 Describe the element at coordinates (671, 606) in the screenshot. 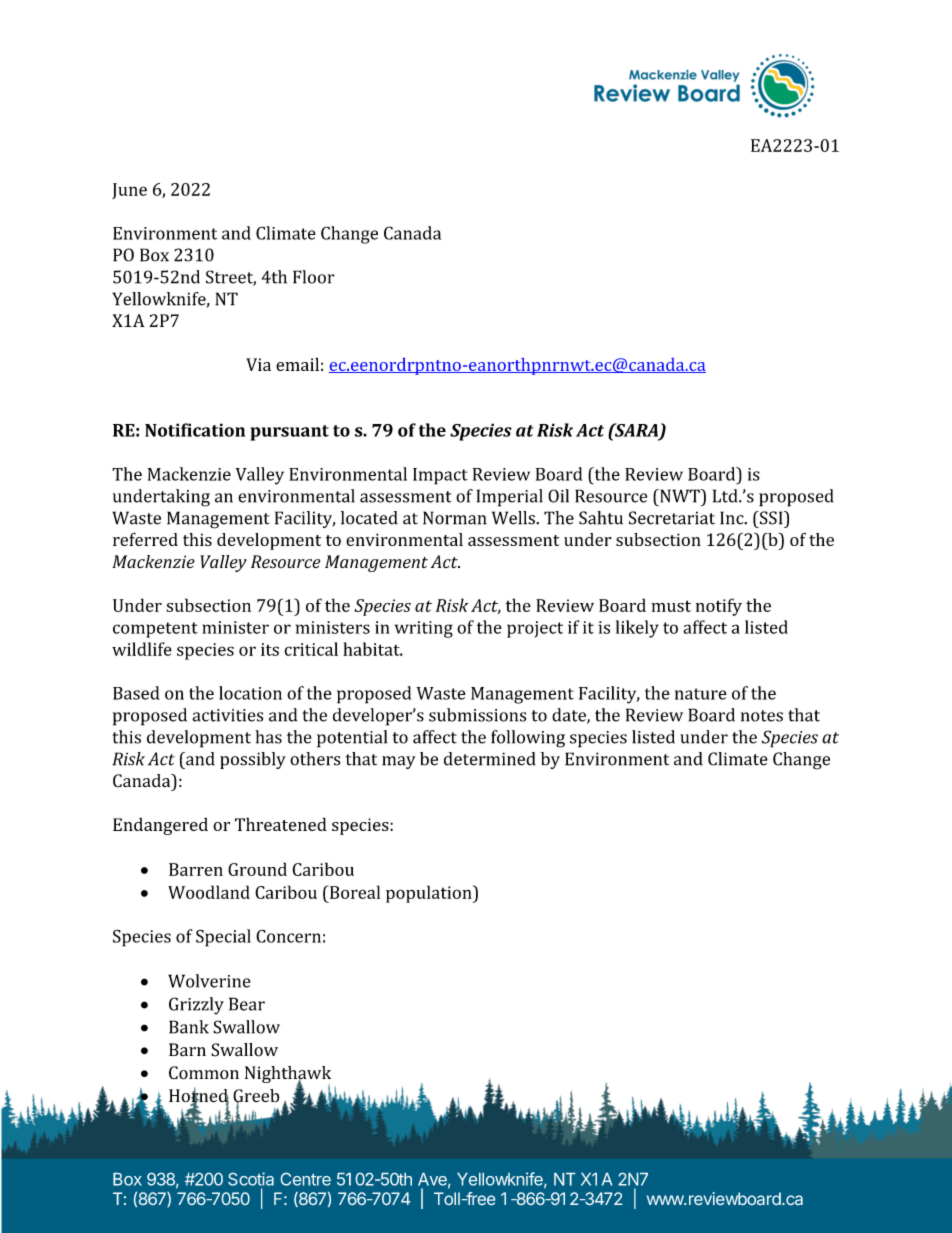

I see `must` at that location.
